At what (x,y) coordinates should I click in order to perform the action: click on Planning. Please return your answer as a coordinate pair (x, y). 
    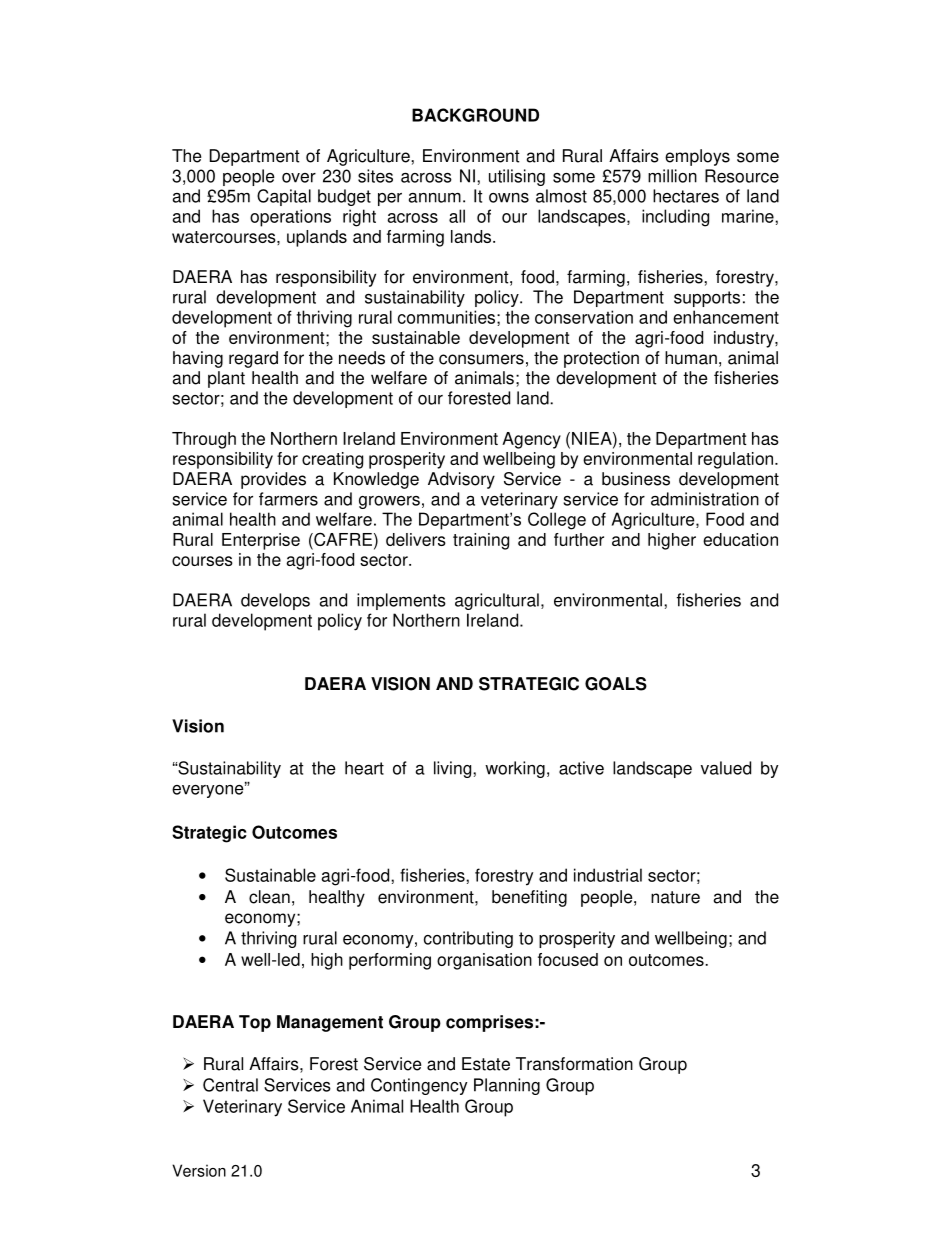
    Looking at the image, I should click on (507, 1086).
